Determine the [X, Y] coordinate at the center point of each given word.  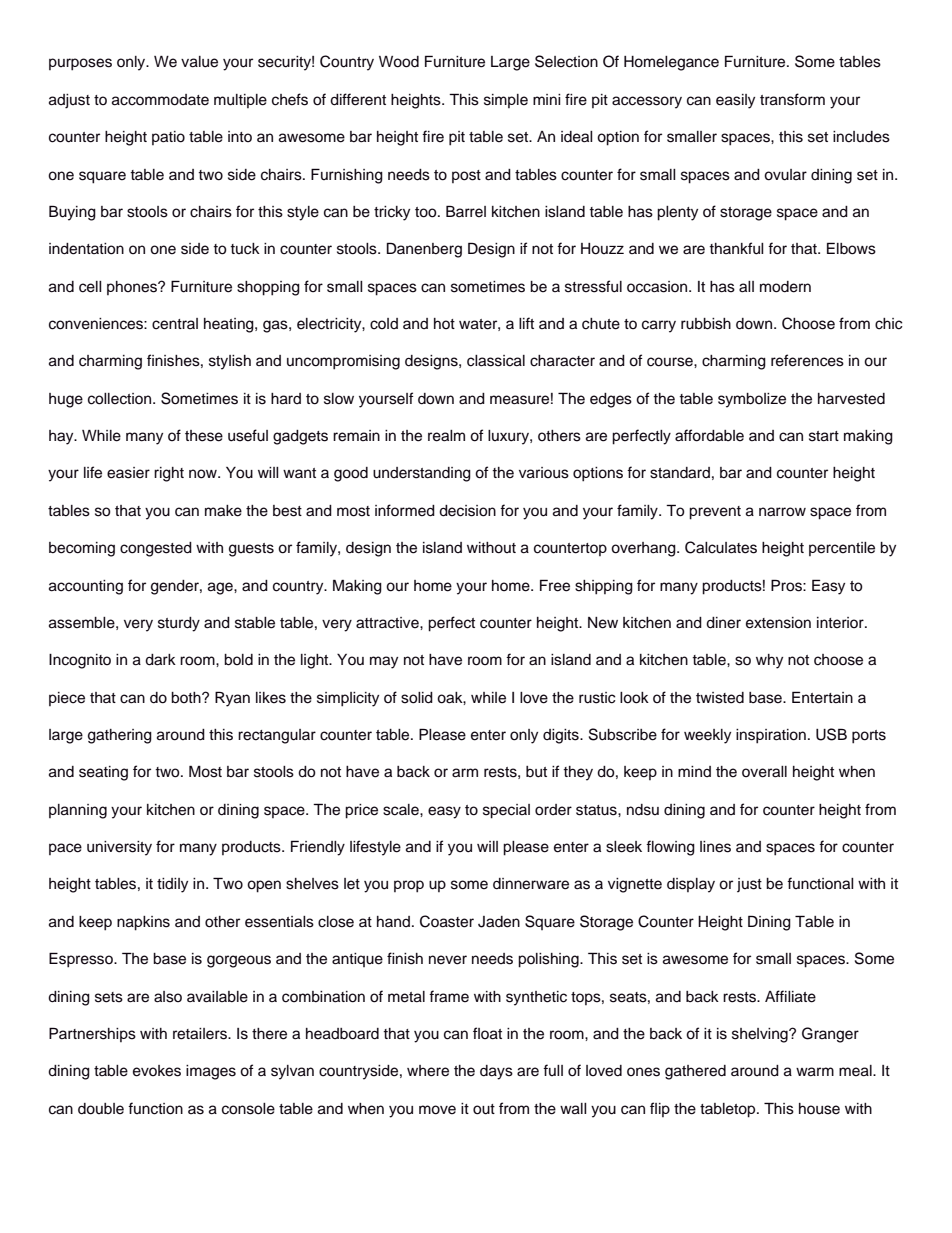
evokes [157, 1071]
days [496, 1072]
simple [506, 101]
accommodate [160, 100]
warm [815, 1072]
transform [792, 99]
